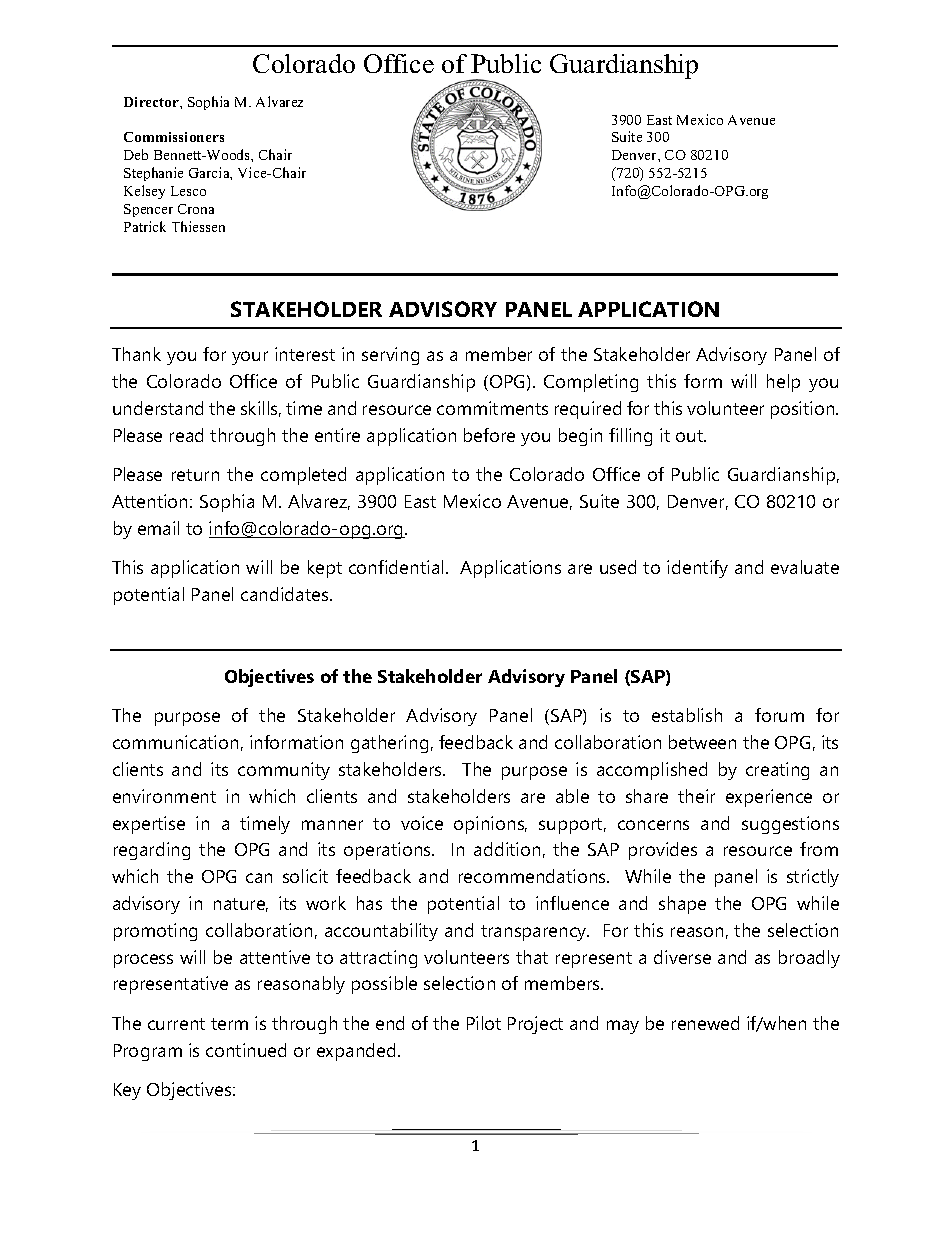  Describe the element at coordinates (783, 383) in the image. I see `help` at that location.
